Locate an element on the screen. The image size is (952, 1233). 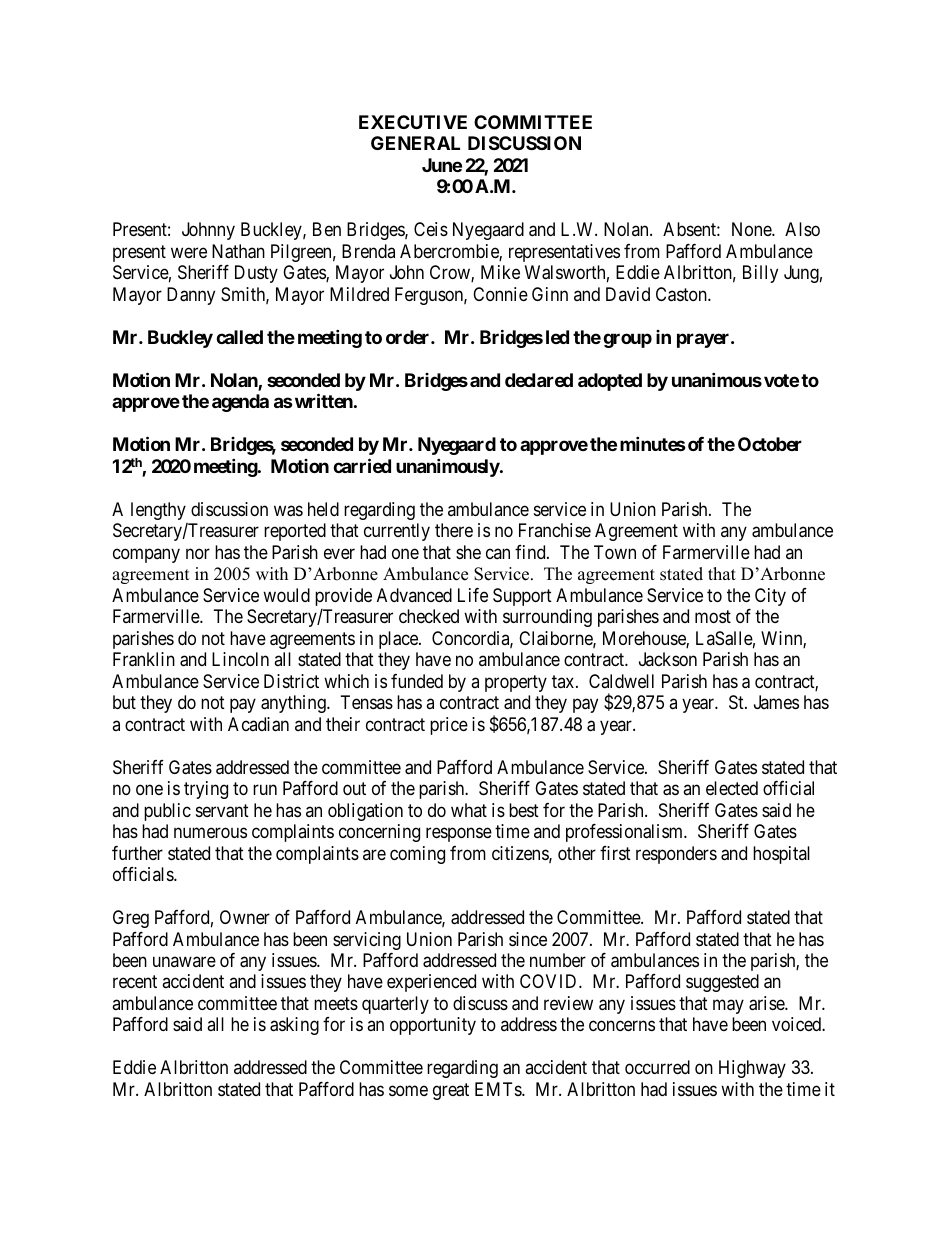
carried is located at coordinates (362, 465).
